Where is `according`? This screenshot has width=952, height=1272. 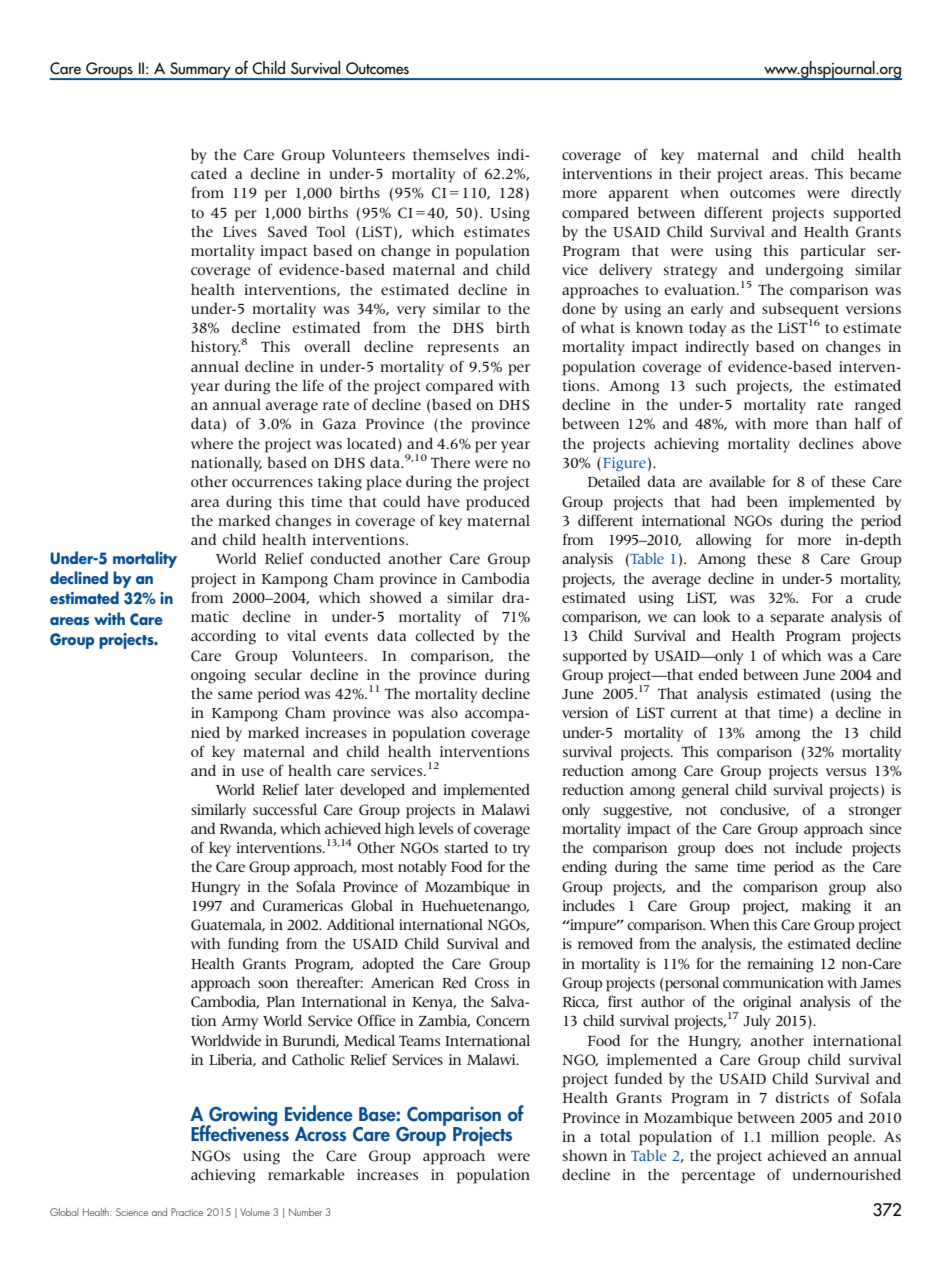 according is located at coordinates (223, 637).
